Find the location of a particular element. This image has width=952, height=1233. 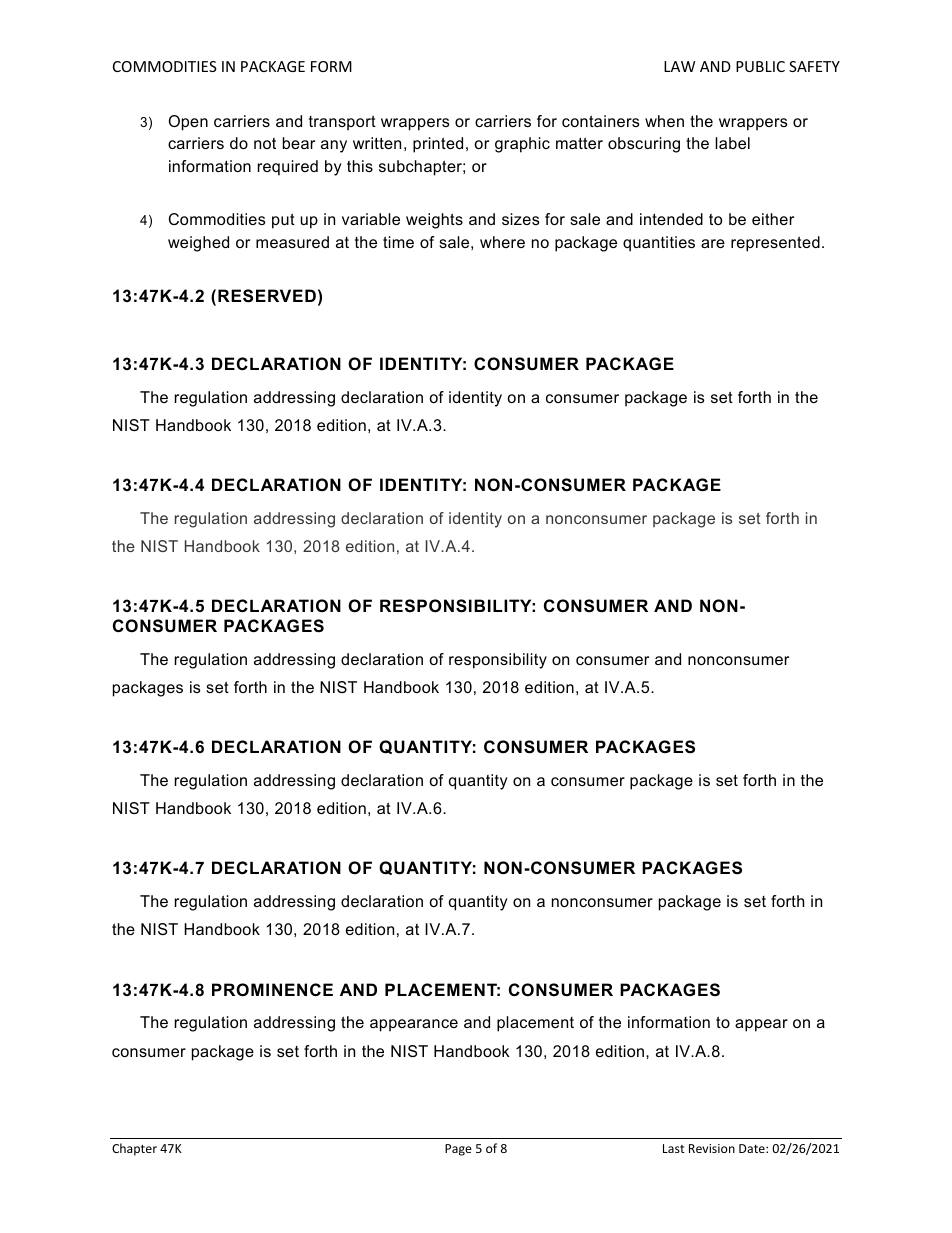

not is located at coordinates (265, 143).
